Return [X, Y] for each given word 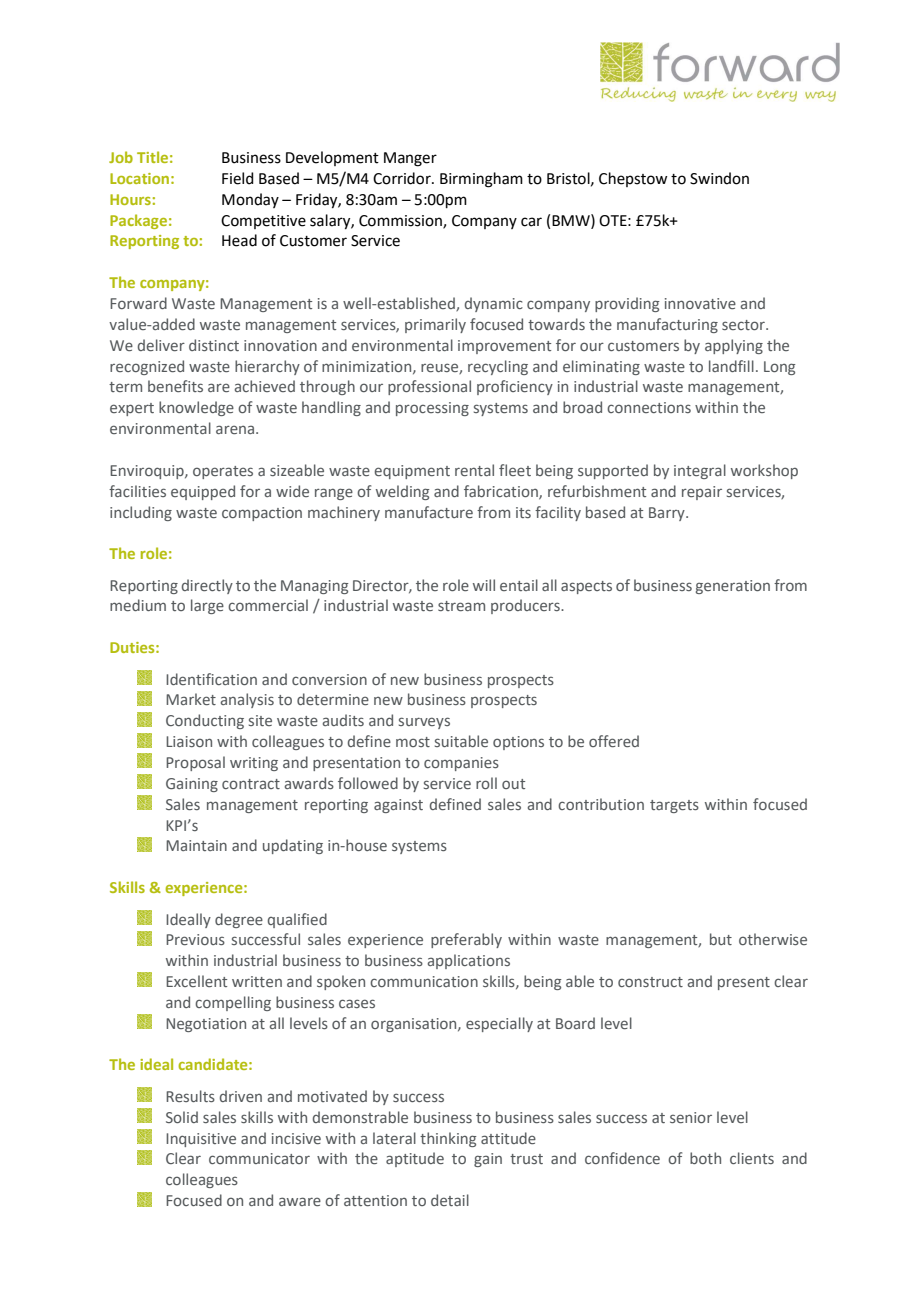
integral [700, 471]
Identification [211, 679]
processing [432, 409]
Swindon [719, 178]
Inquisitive [201, 1140]
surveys [424, 723]
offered [614, 741]
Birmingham [481, 180]
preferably [466, 940]
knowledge [196, 408]
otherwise [773, 939]
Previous [195, 939]
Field [238, 178]
